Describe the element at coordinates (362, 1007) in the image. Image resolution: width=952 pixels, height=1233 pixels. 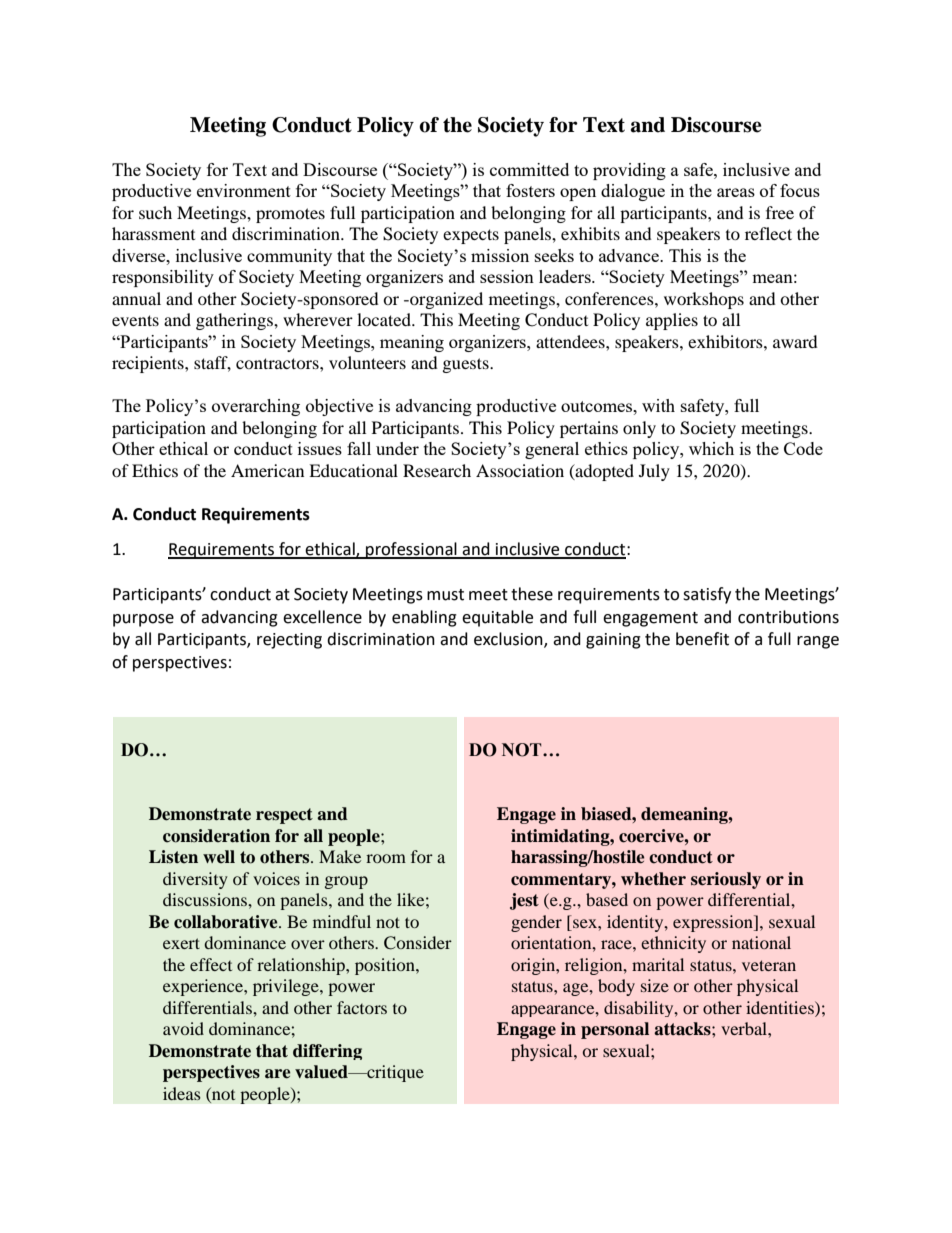
I see `factors` at that location.
